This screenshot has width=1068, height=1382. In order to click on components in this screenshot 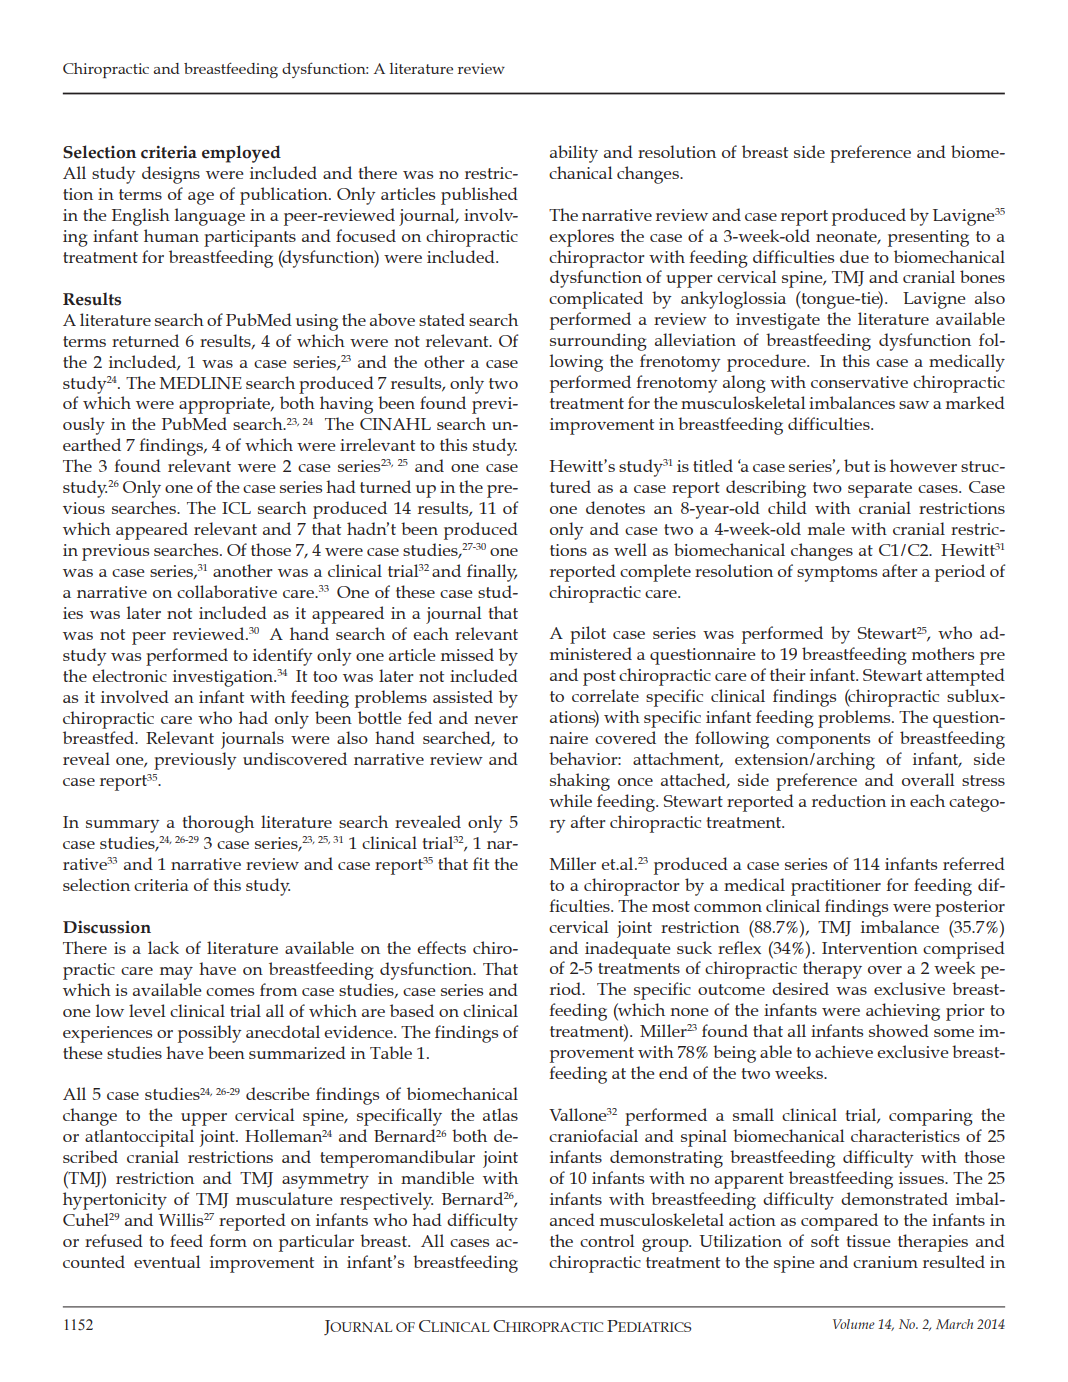, I will do `click(823, 741)`.
